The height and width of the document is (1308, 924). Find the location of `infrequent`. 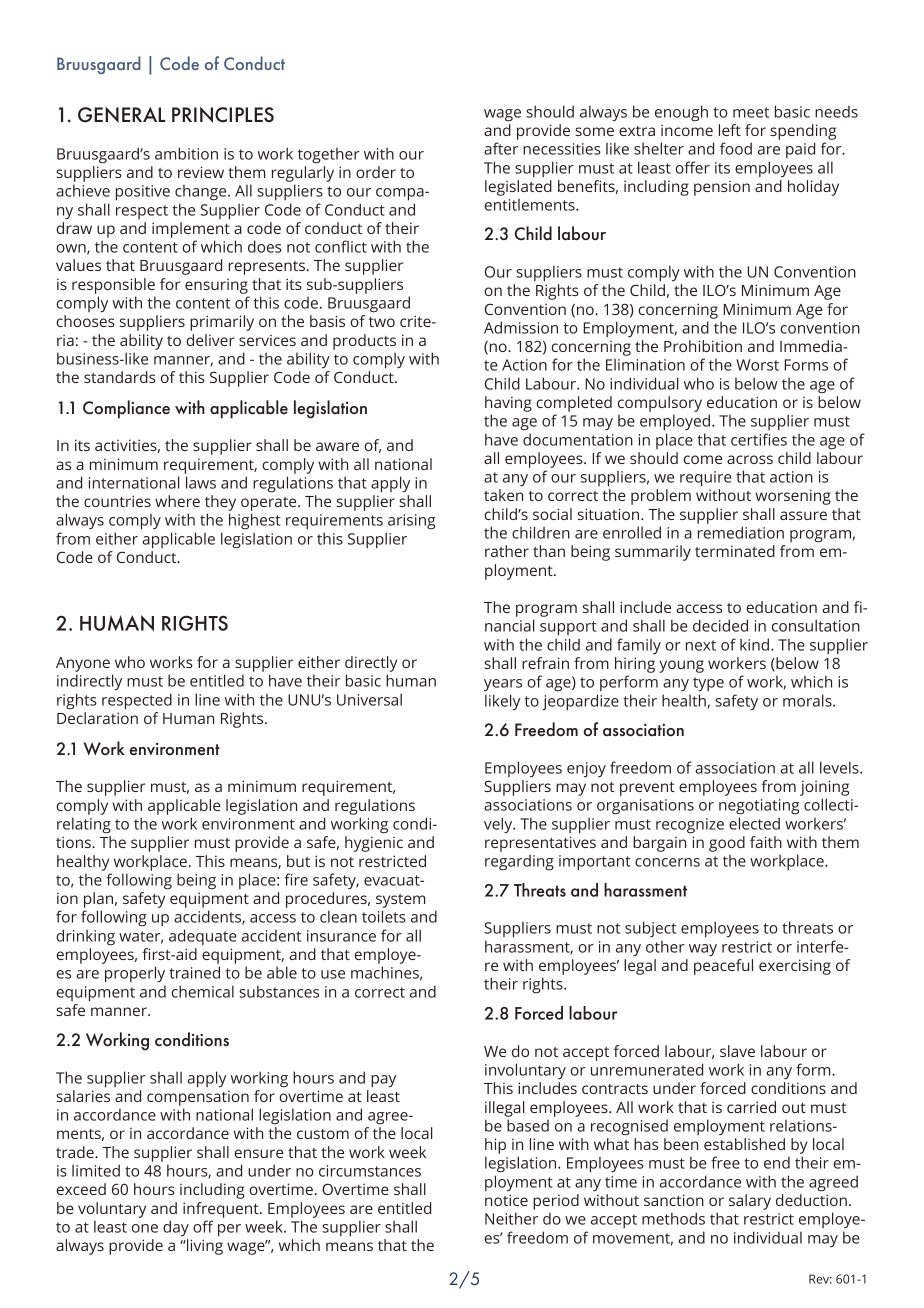

infrequent is located at coordinates (222, 1210).
